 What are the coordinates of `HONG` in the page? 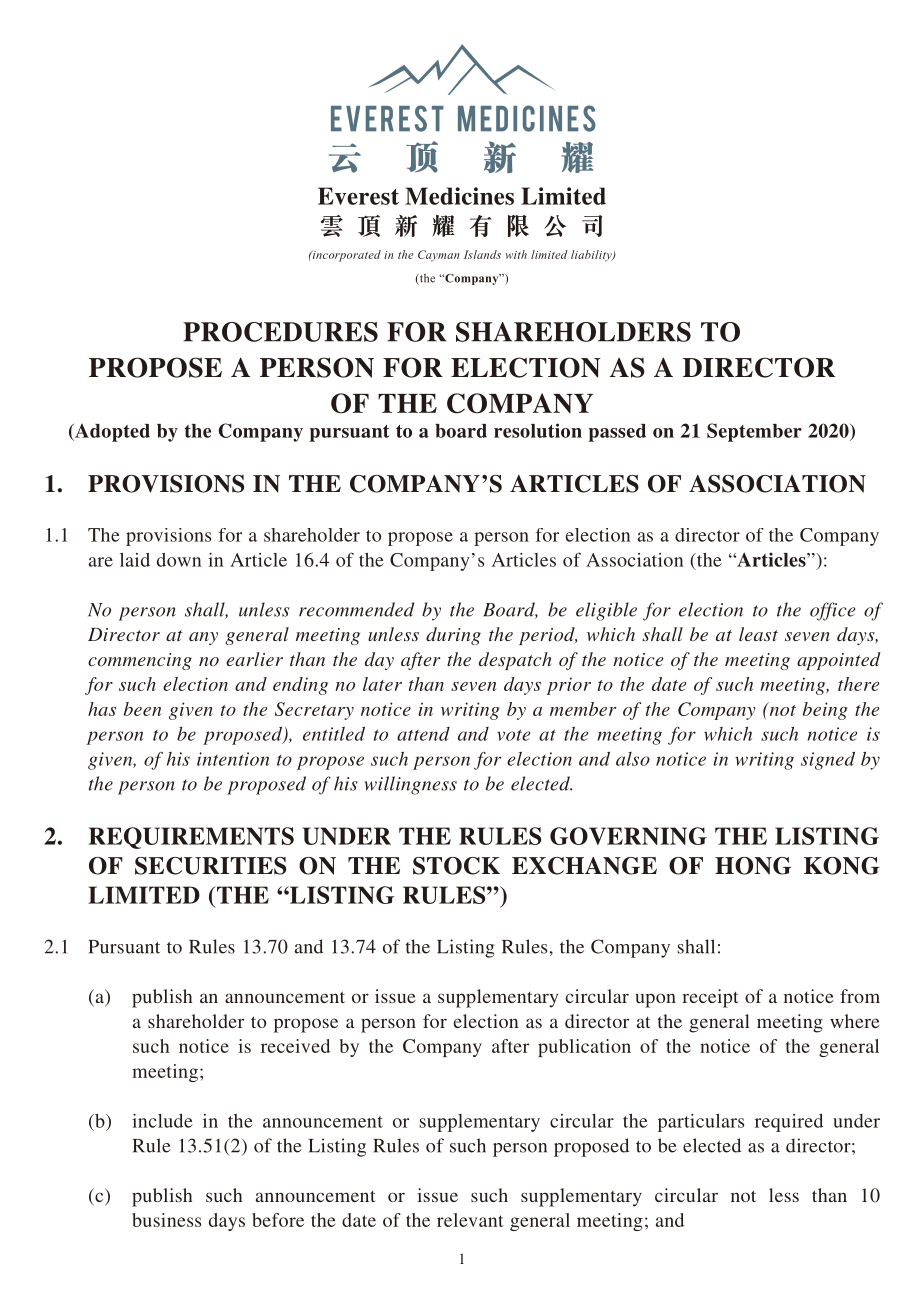 It's located at (753, 866).
